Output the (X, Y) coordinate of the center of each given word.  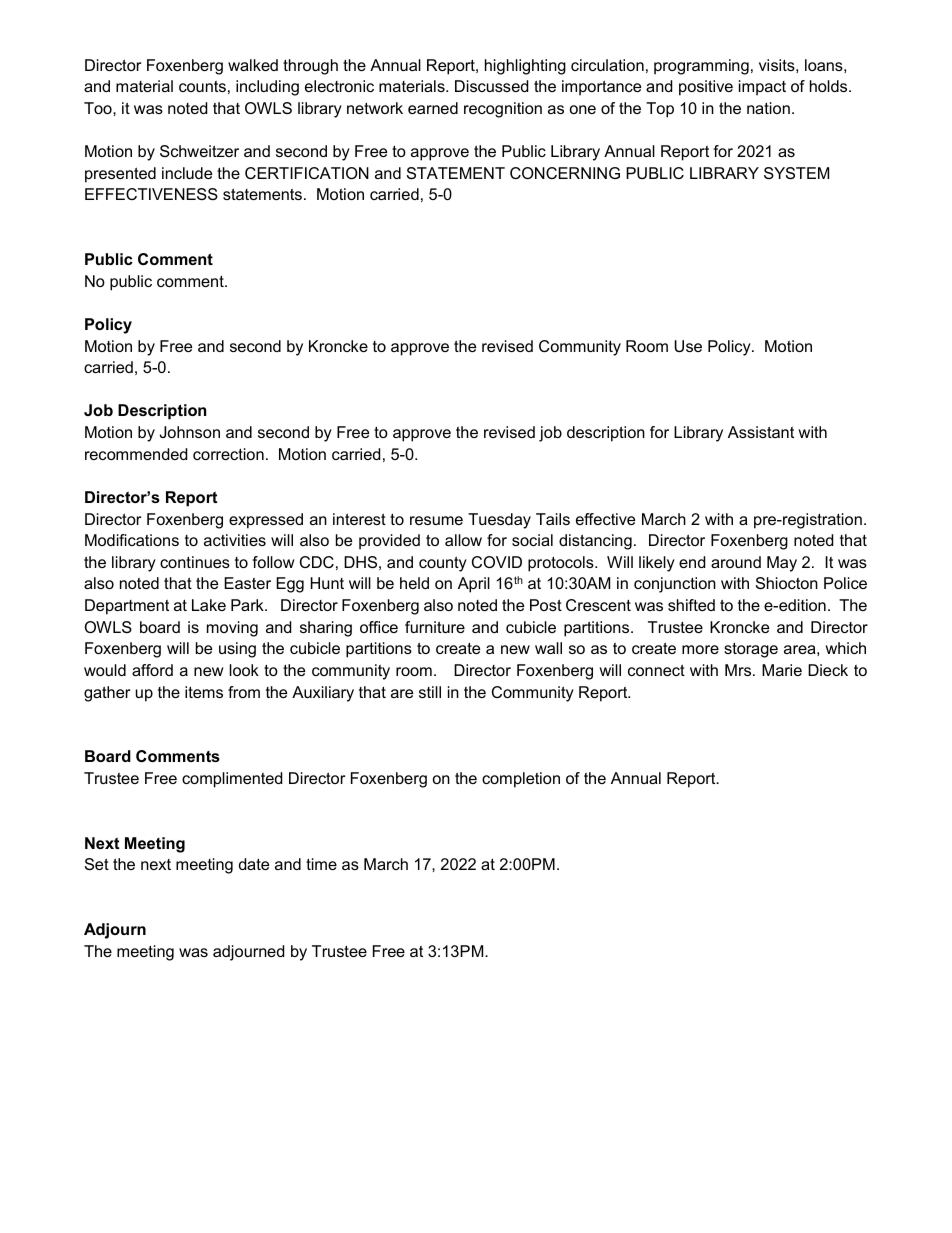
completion (521, 780)
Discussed (491, 86)
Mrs (739, 670)
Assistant (761, 432)
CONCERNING (565, 173)
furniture (435, 627)
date (254, 864)
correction (228, 454)
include (187, 173)
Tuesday (499, 521)
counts (202, 86)
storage (751, 650)
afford (152, 670)
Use (688, 346)
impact (762, 88)
